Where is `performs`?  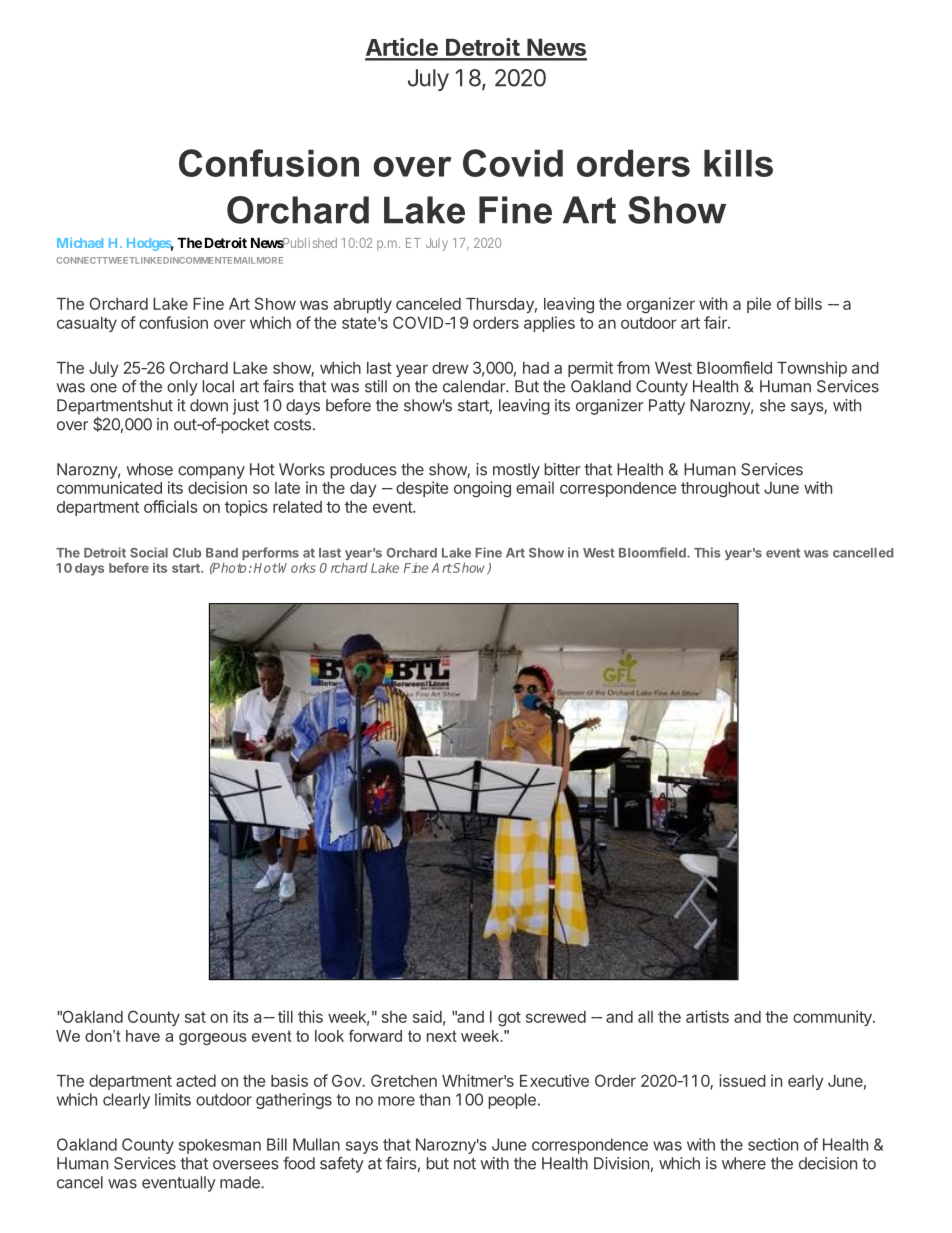 performs is located at coordinates (270, 553).
